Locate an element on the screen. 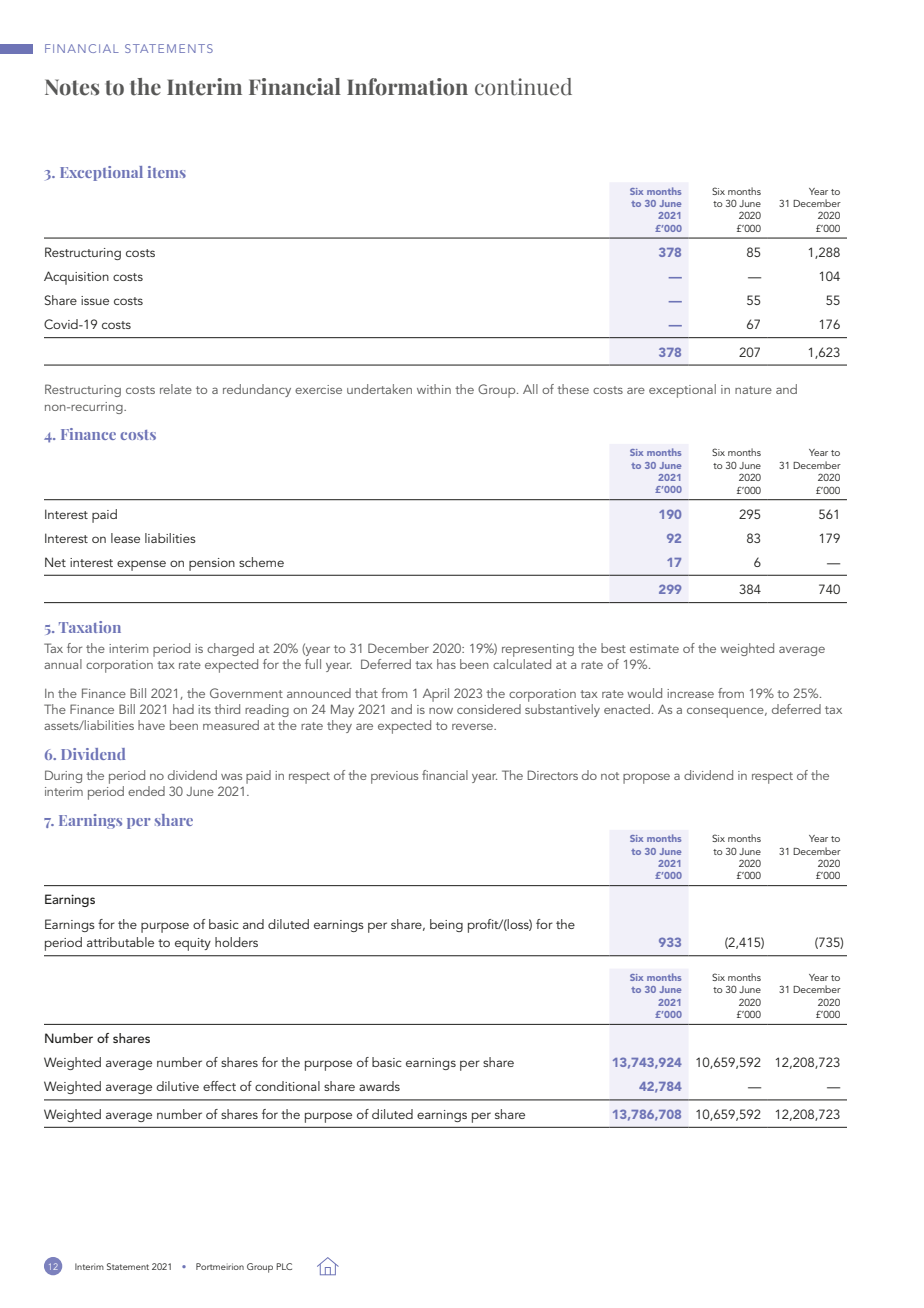 This screenshot has width=924, height=1308. ended is located at coordinates (146, 791).
